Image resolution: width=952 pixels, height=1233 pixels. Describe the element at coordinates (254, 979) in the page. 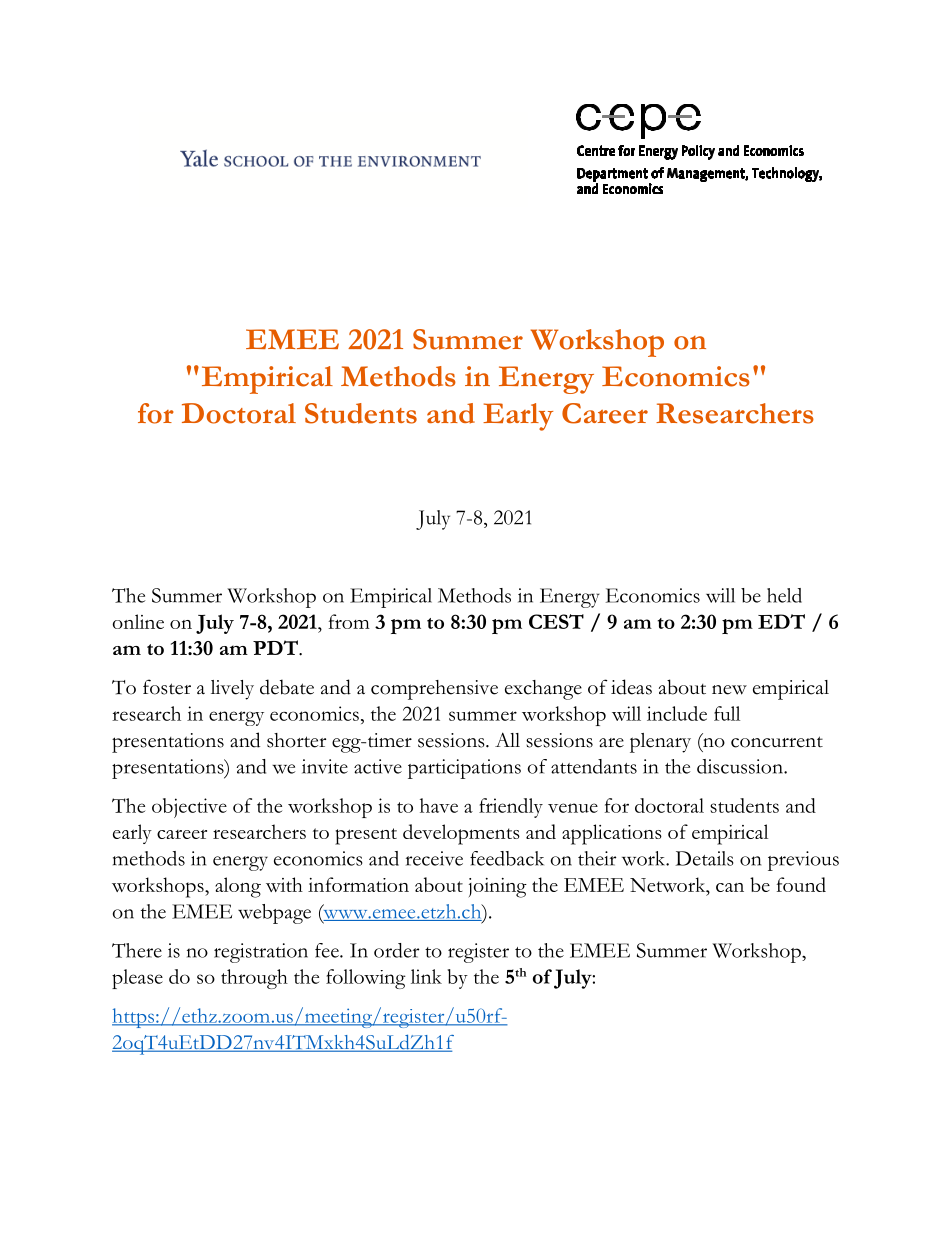

I see `through` at that location.
